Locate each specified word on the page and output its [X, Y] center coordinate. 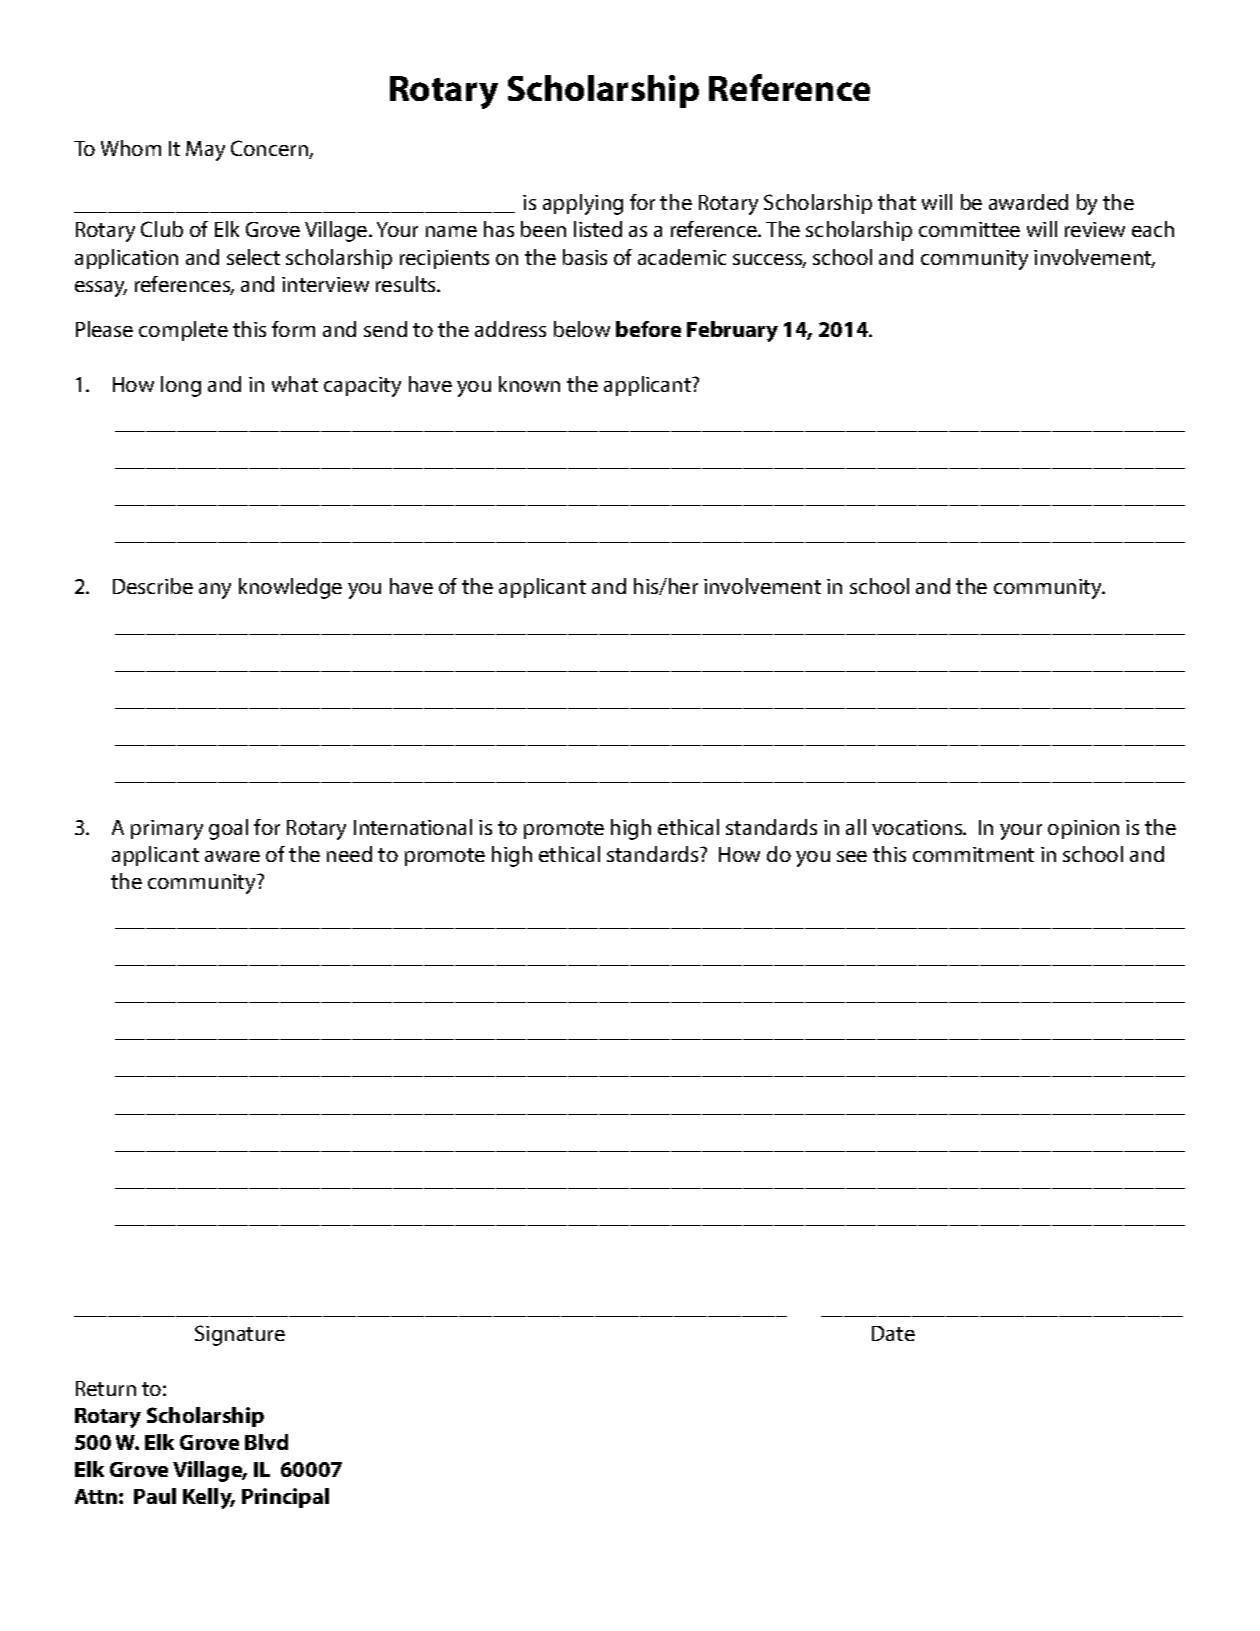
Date [893, 1333]
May [205, 151]
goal [228, 829]
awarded [1028, 202]
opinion [1083, 829]
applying [583, 204]
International [413, 827]
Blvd [266, 1442]
